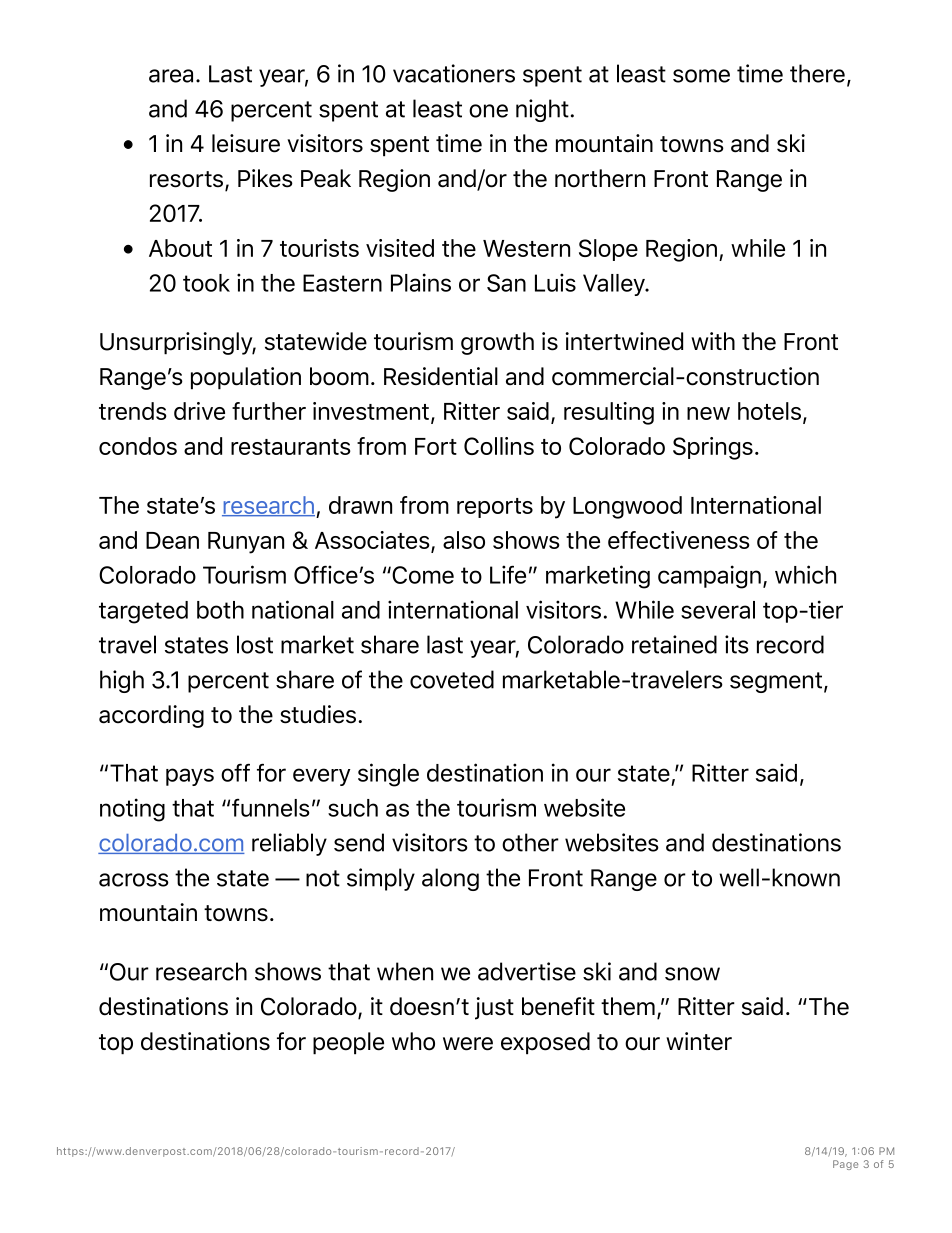 The height and width of the screenshot is (1233, 952). What do you see at coordinates (692, 974) in the screenshot?
I see `snow` at bounding box center [692, 974].
